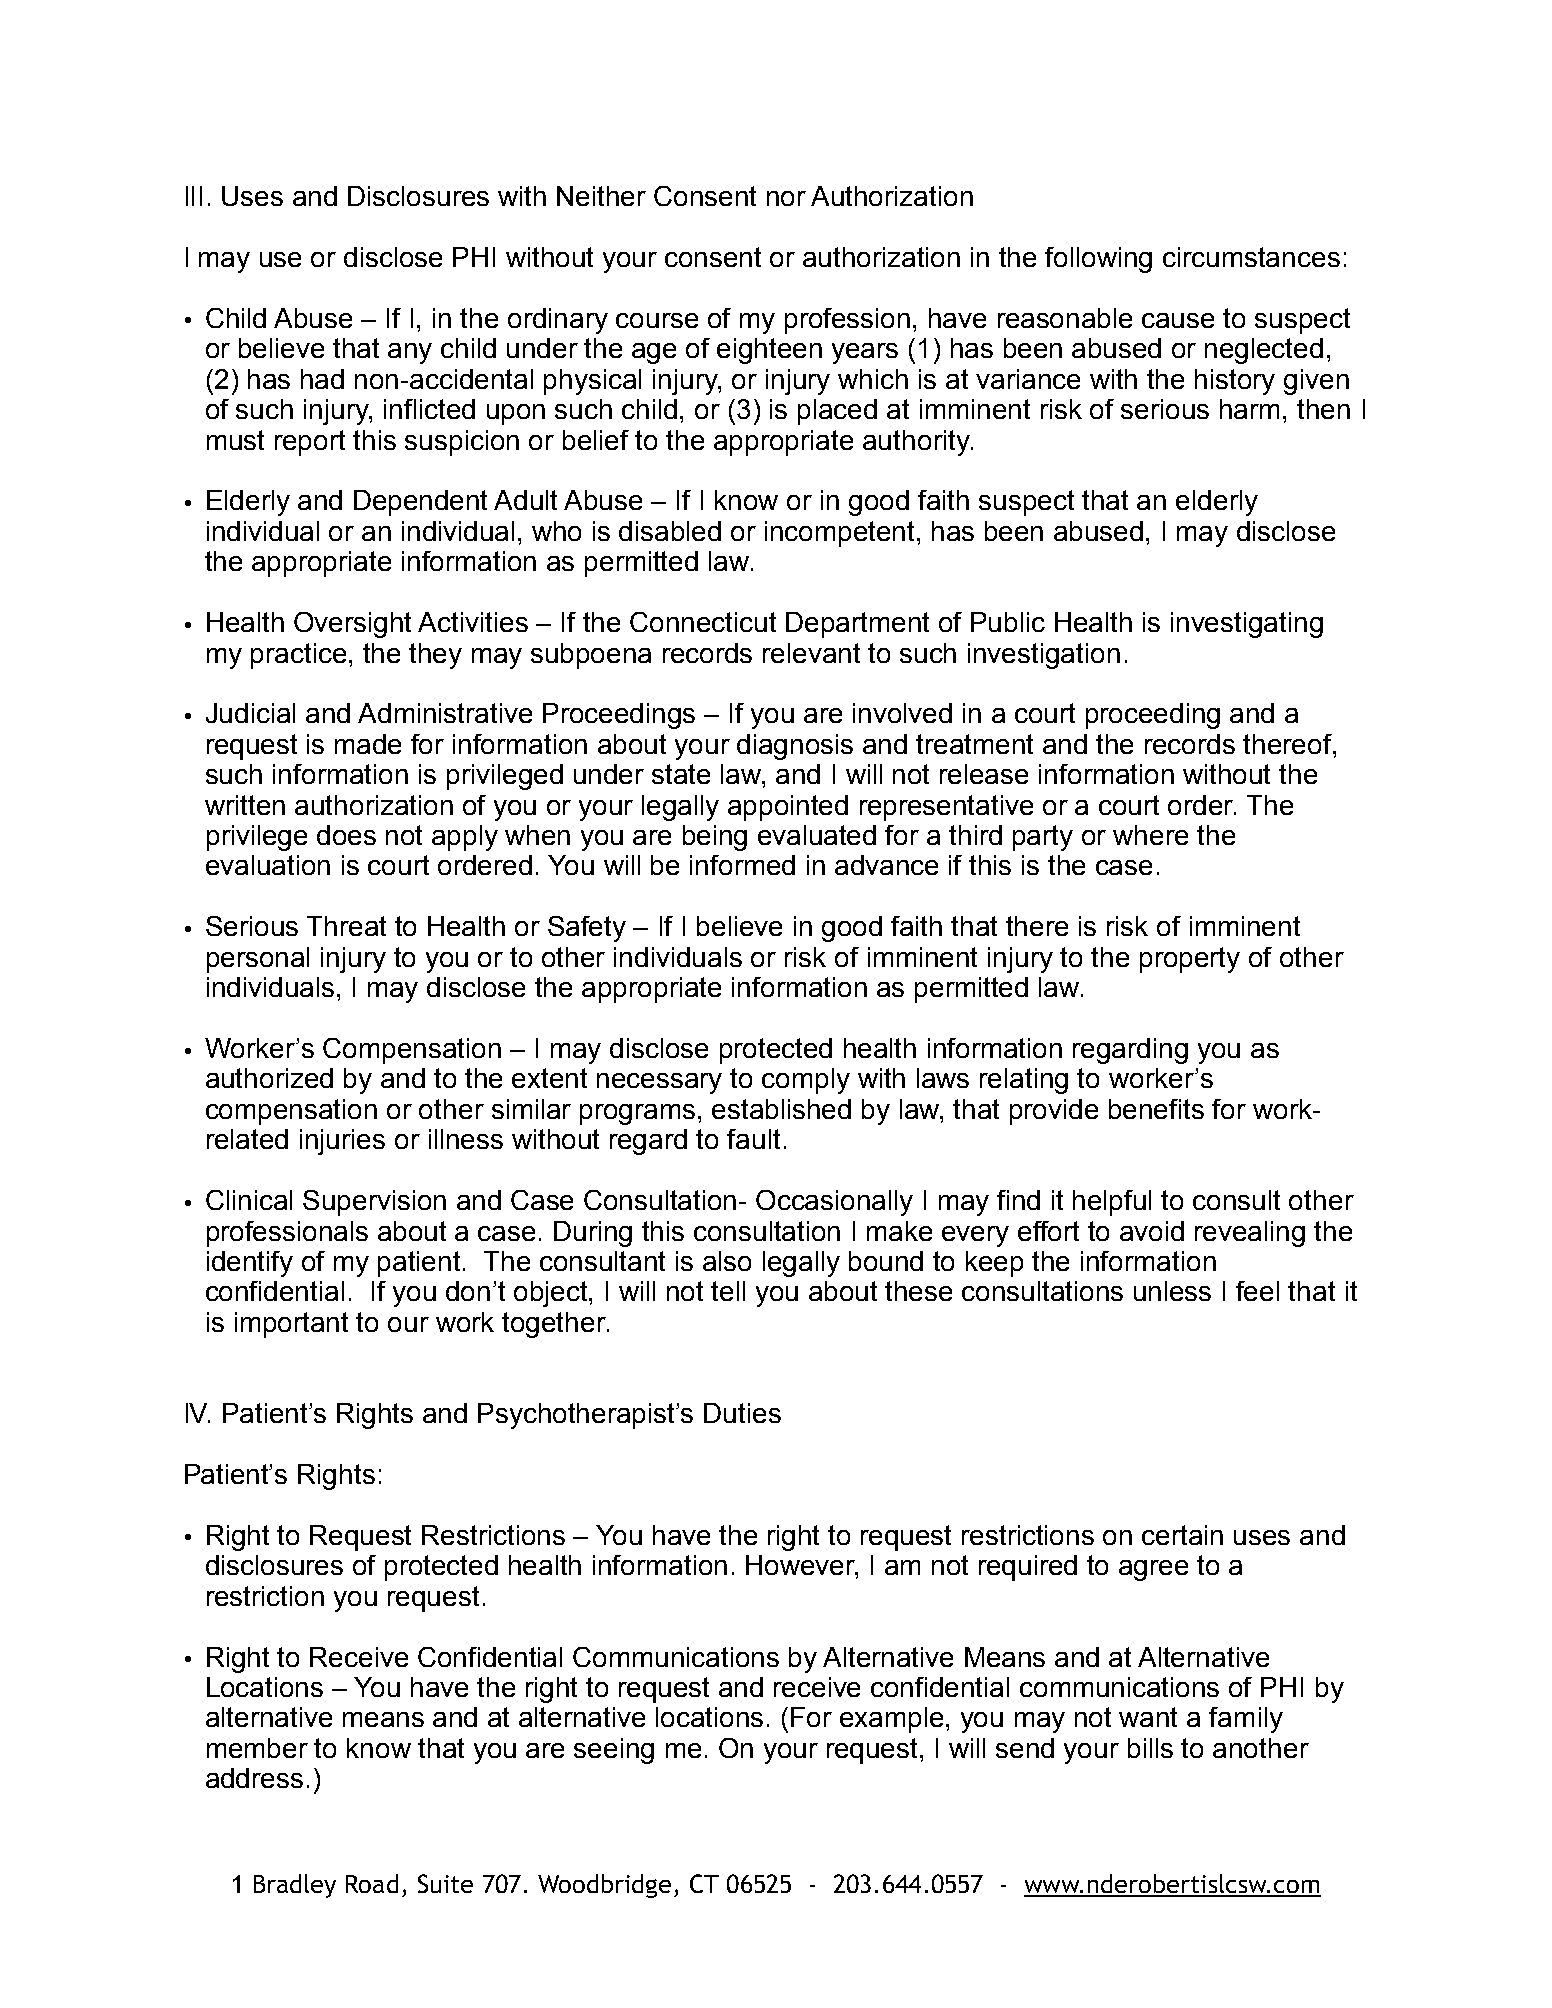 The image size is (1552, 2008). Describe the element at coordinates (788, 808) in the document. I see `appointed` at that location.
